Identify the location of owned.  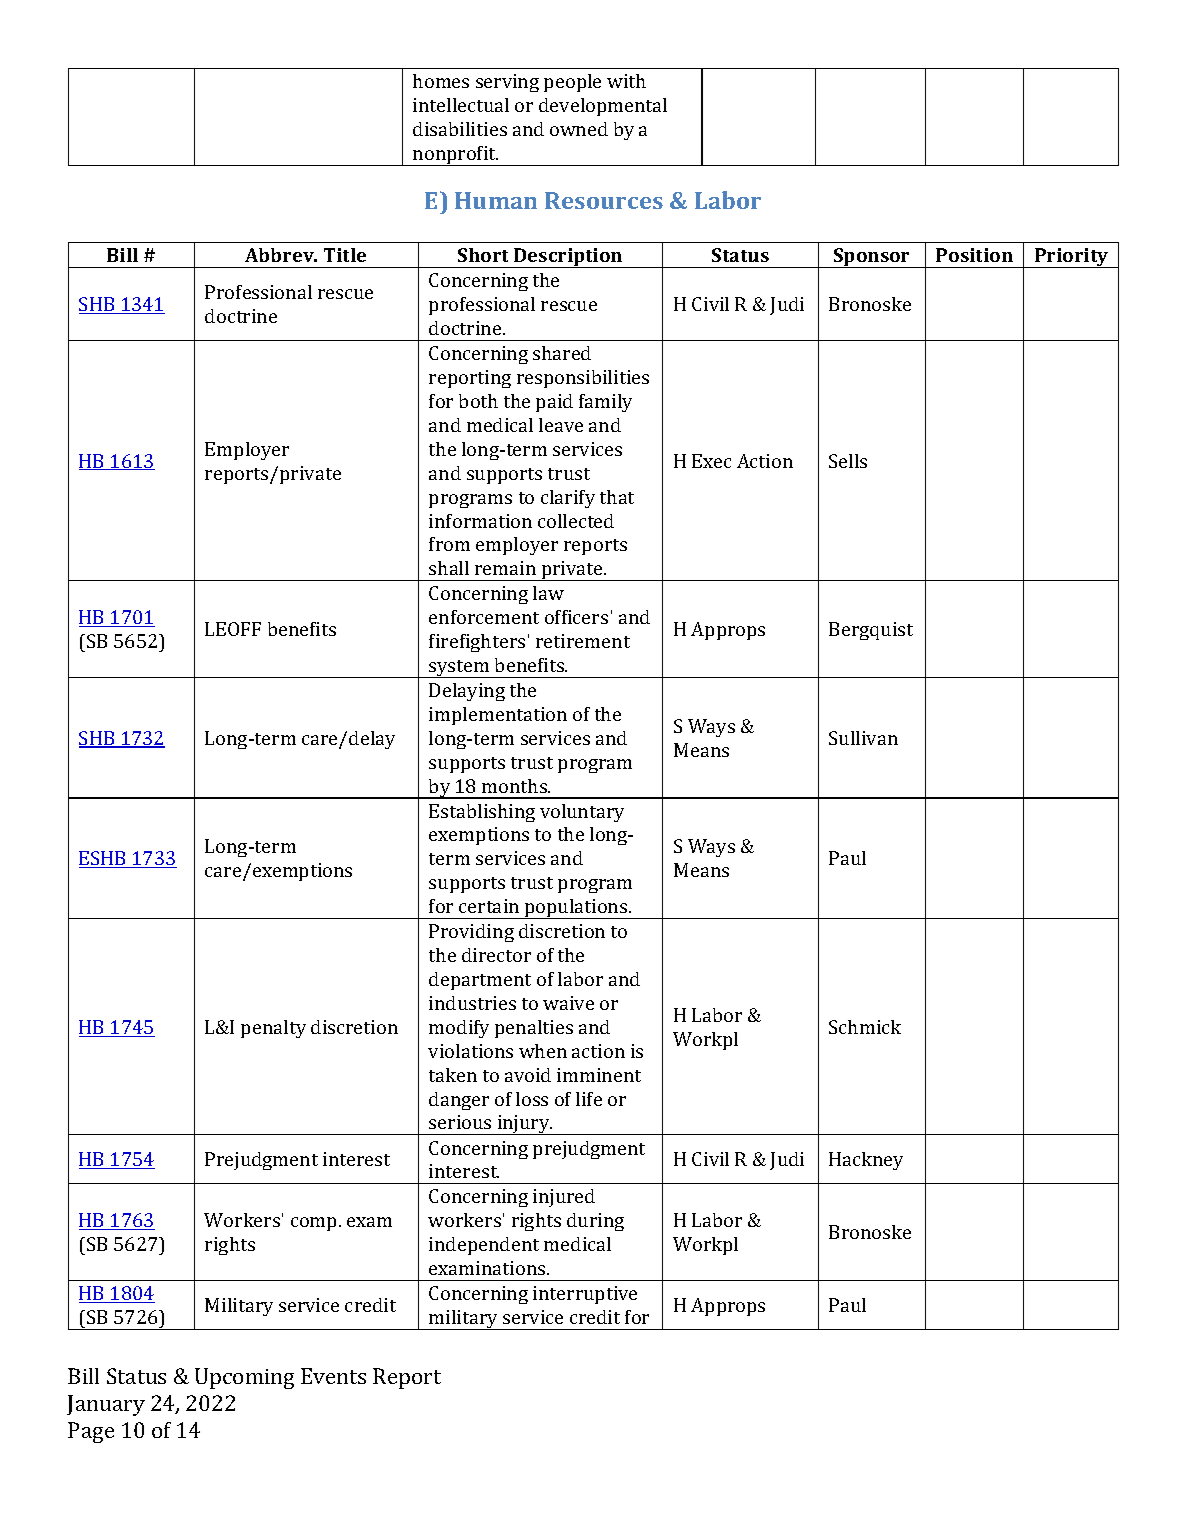
(579, 129).
